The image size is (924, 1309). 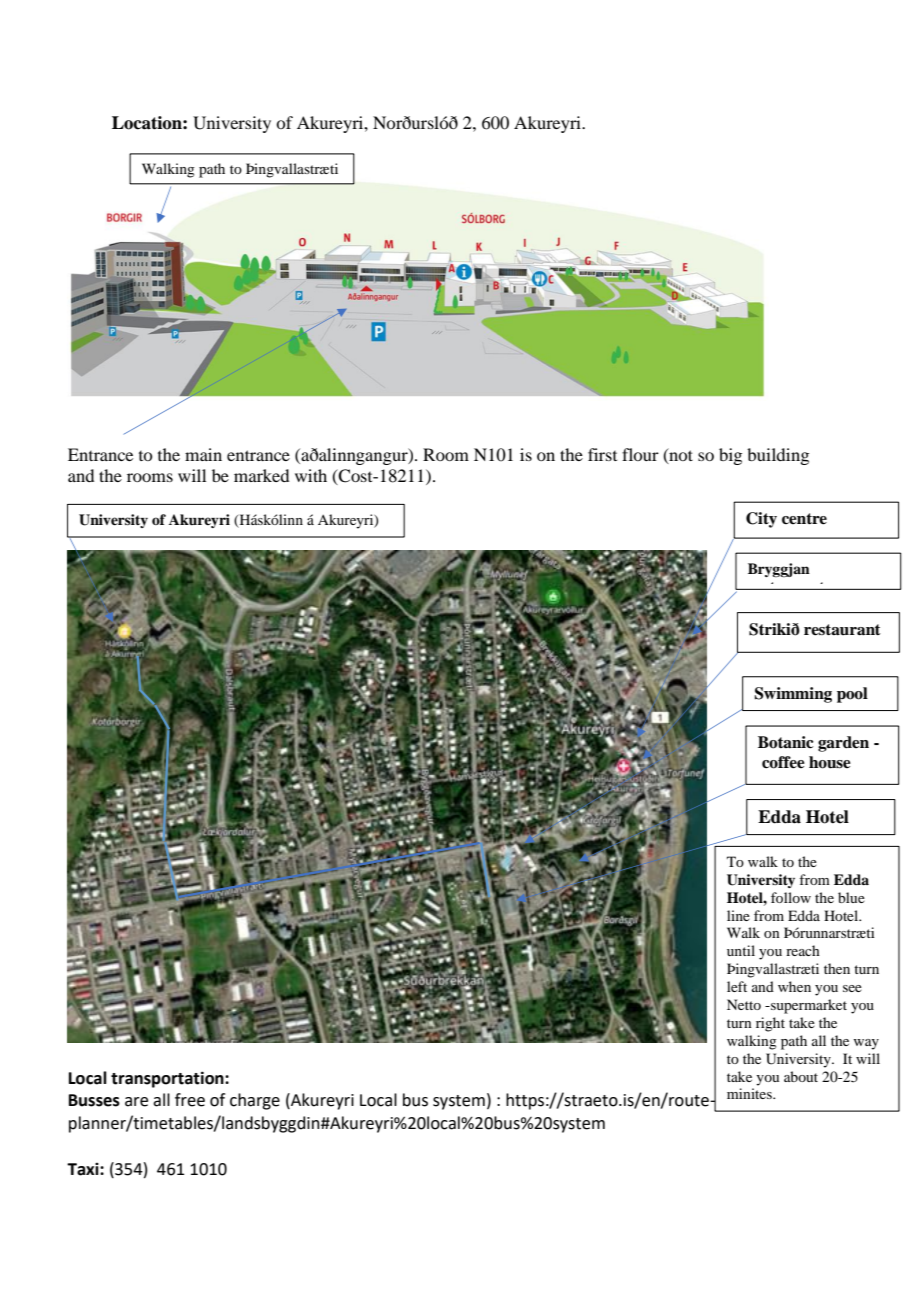 I want to click on first, so click(x=602, y=454).
